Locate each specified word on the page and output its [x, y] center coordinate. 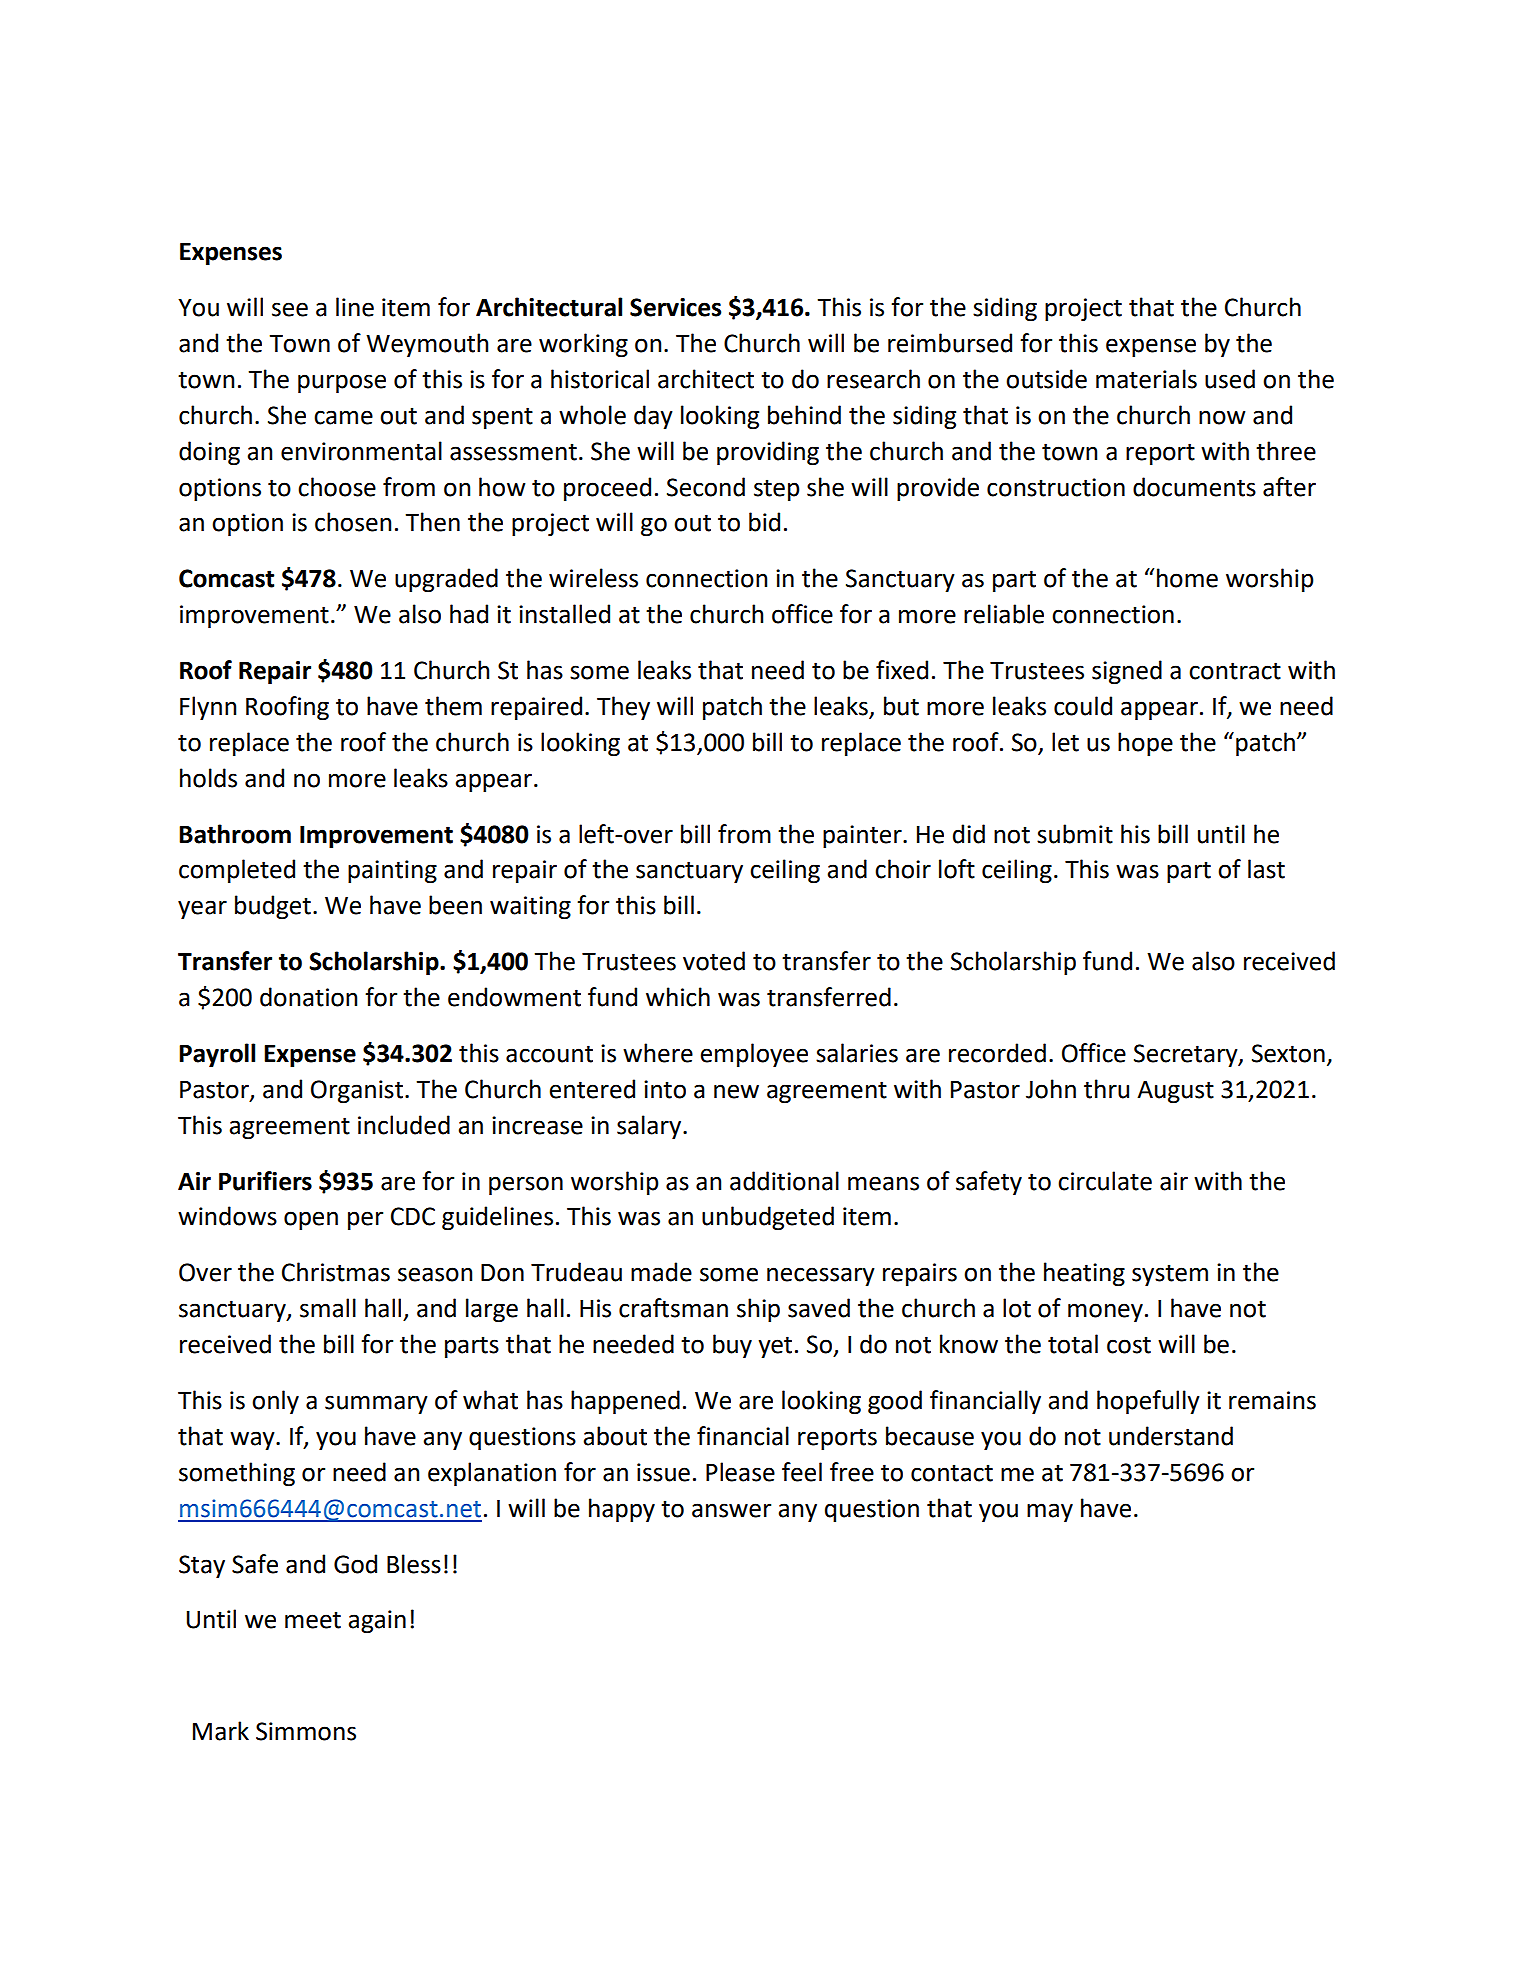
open [311, 1220]
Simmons [306, 1731]
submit [1075, 834]
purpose [342, 383]
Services [675, 307]
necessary [821, 1276]
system [1170, 1275]
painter [863, 836]
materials [1146, 379]
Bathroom [235, 834]
